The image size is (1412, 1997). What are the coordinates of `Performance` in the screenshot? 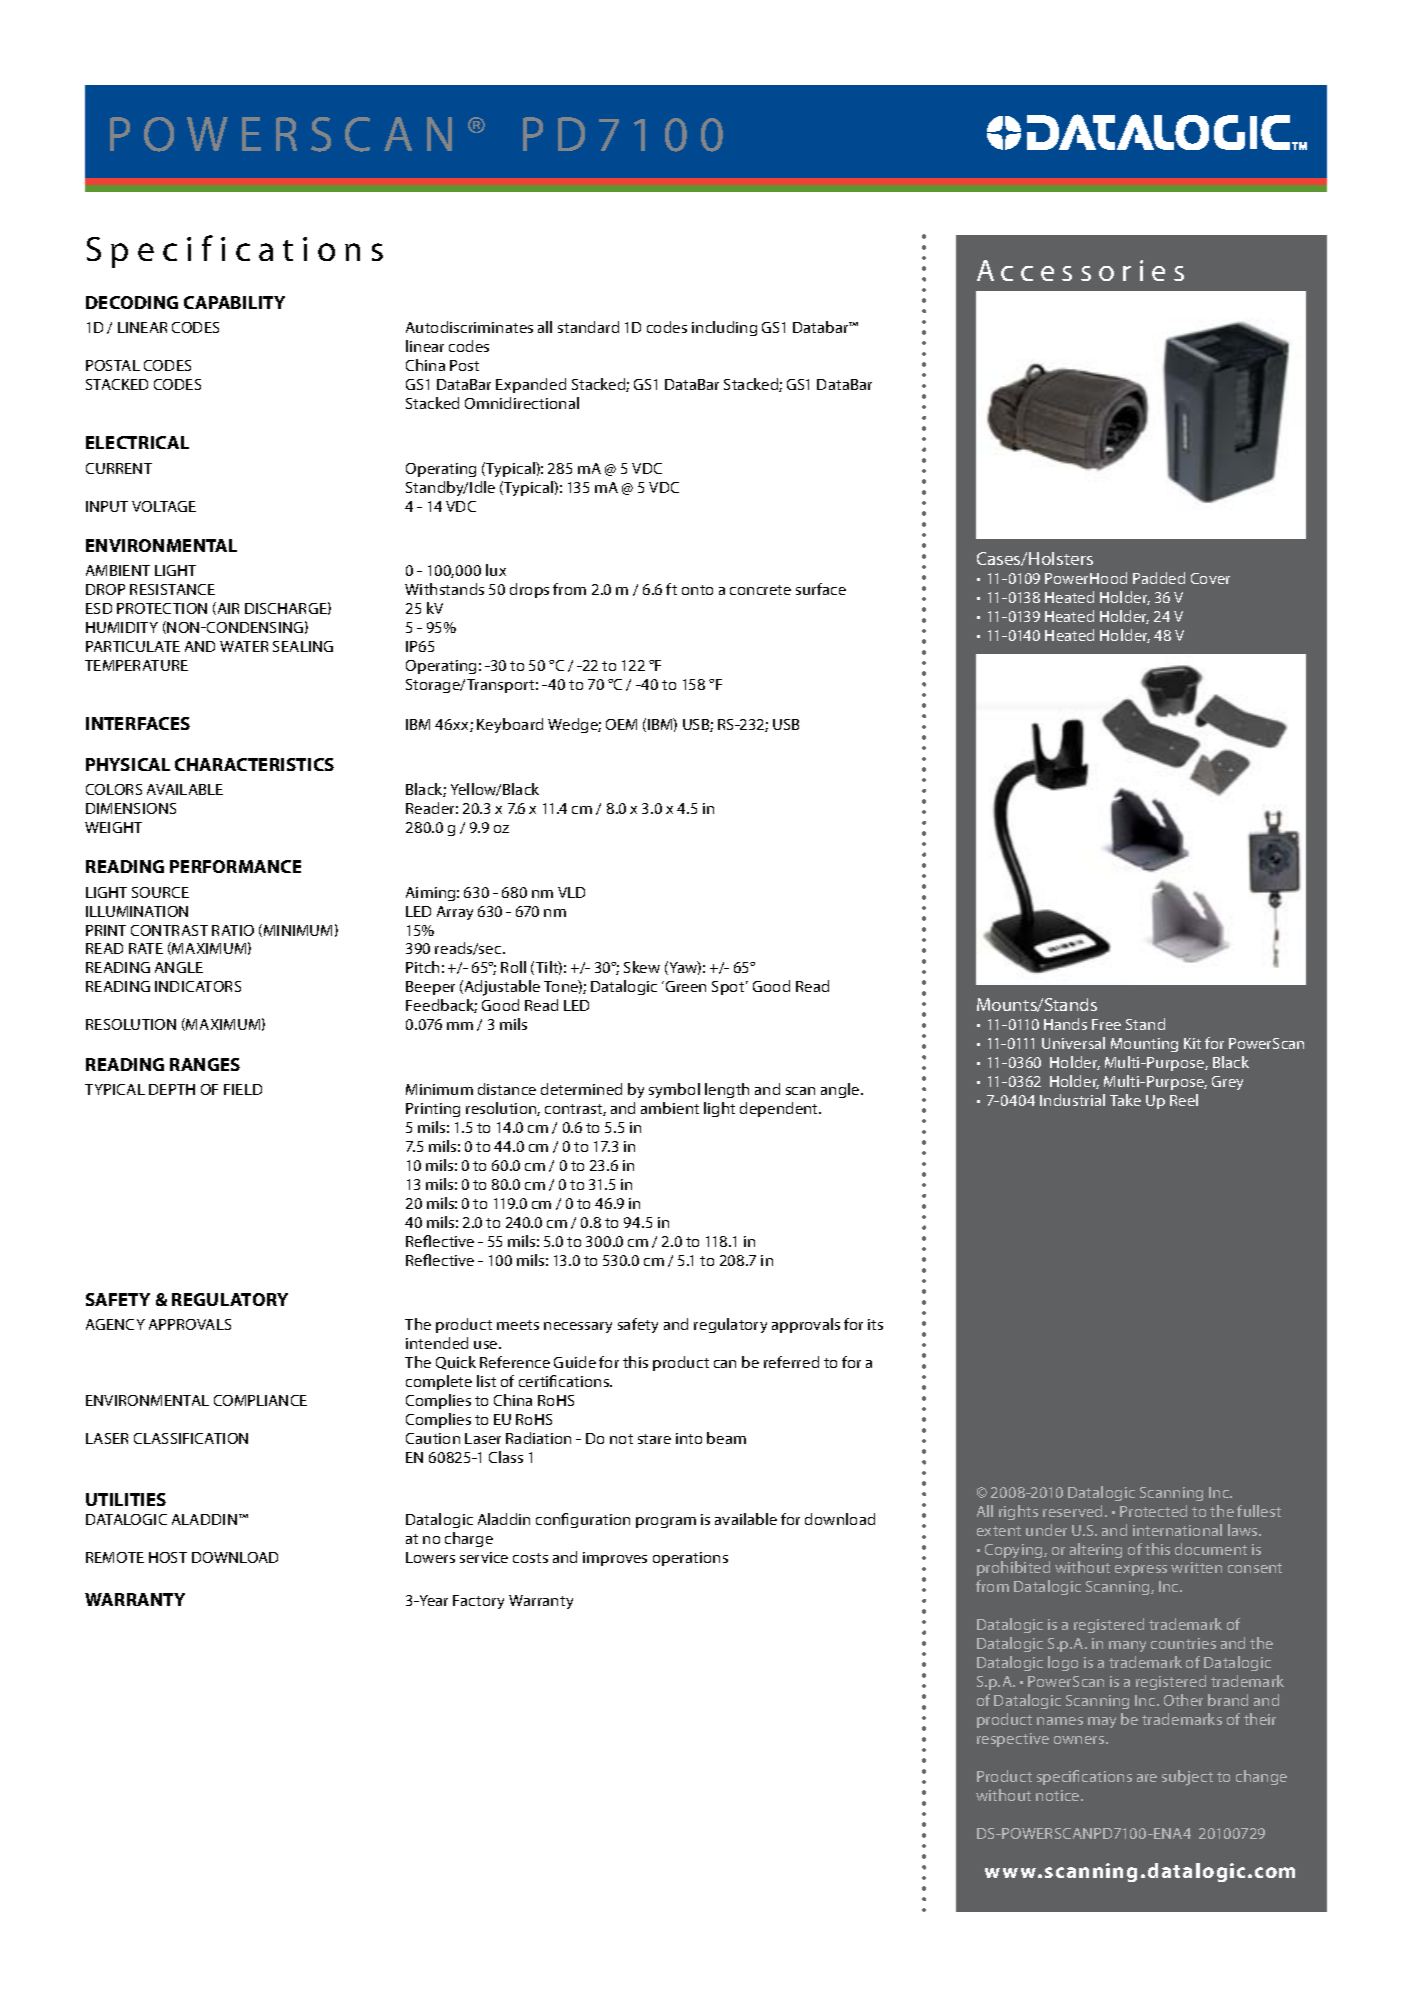 It's located at (235, 866).
